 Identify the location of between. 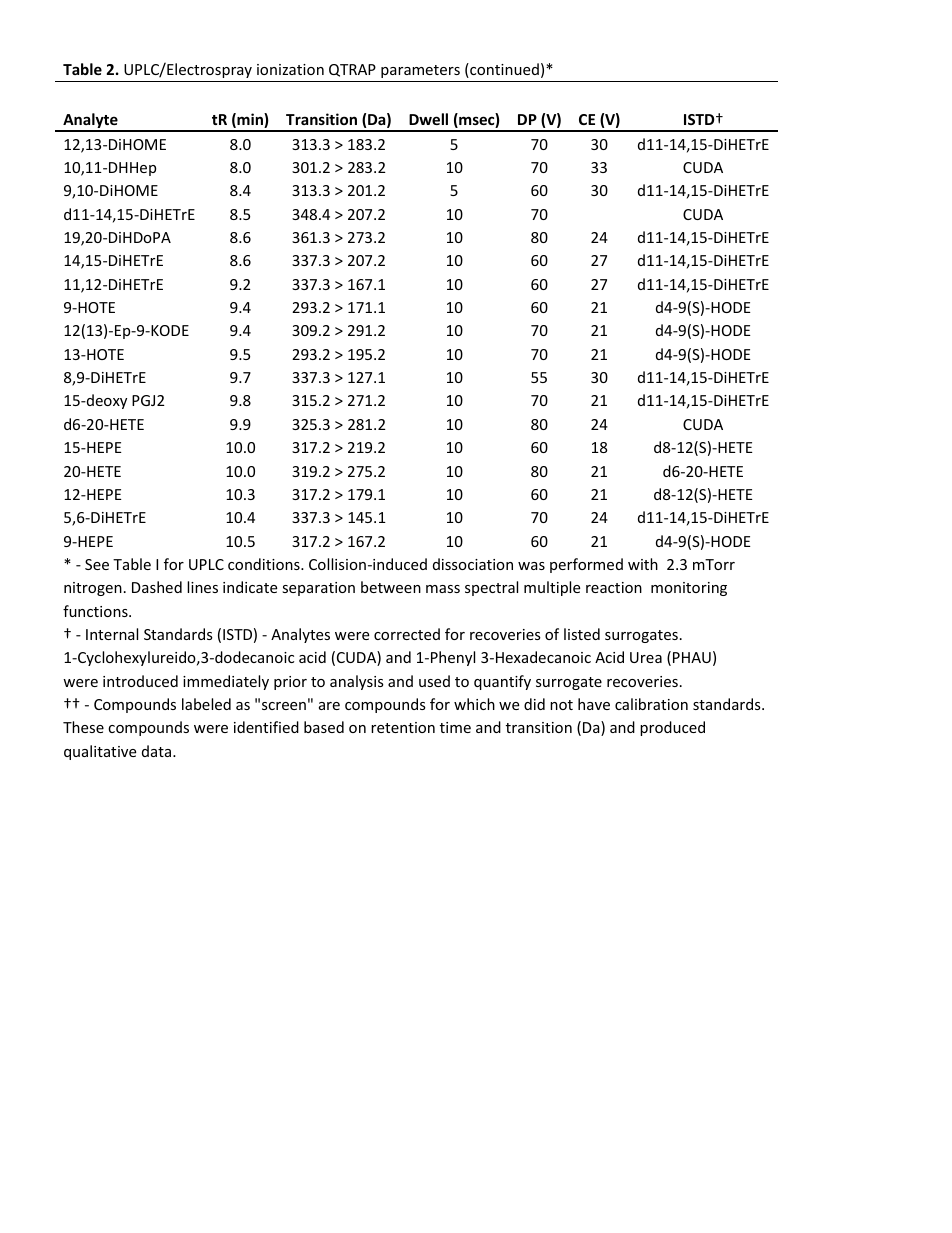
(391, 587).
